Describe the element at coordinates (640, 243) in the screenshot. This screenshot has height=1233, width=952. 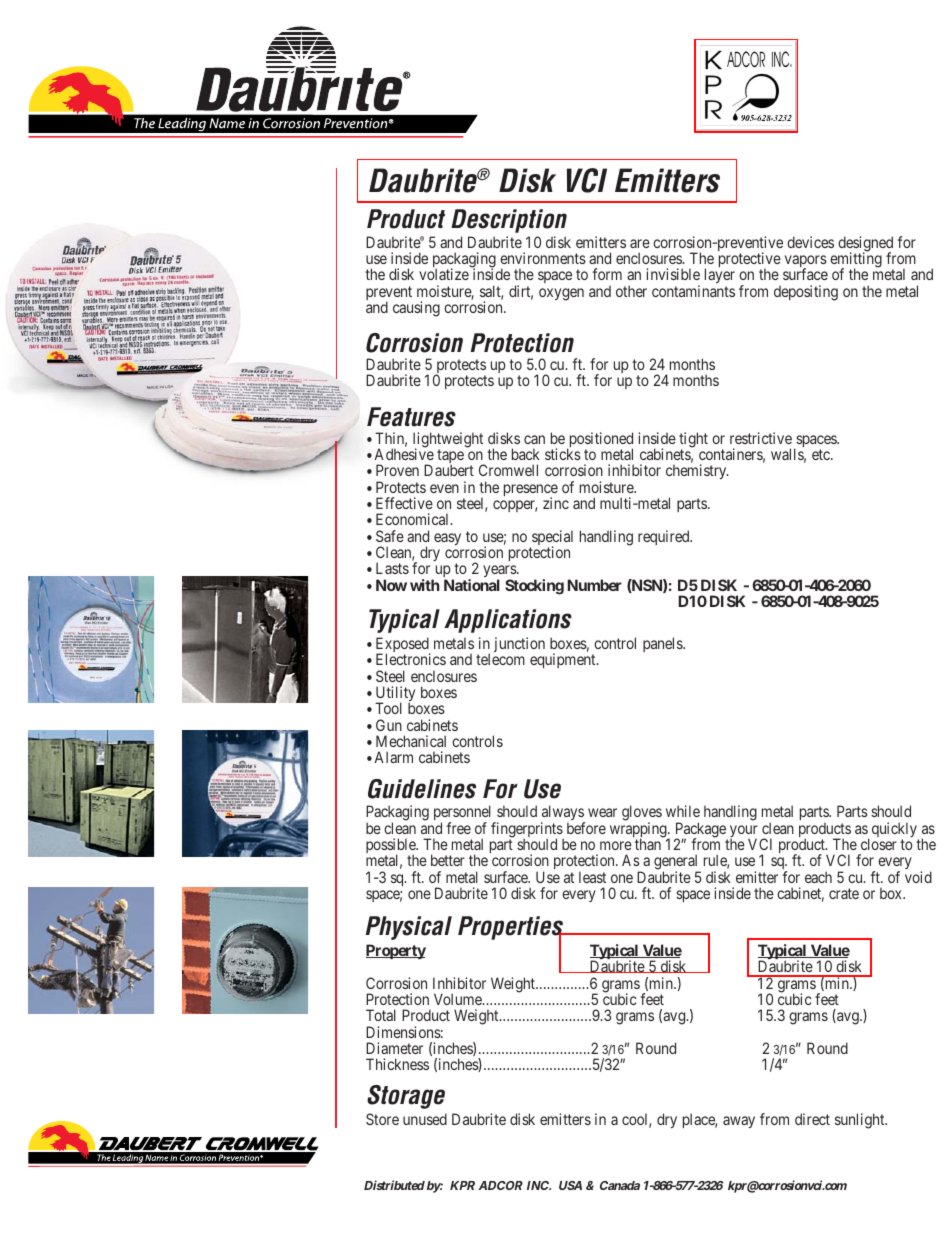
I see `are` at that location.
